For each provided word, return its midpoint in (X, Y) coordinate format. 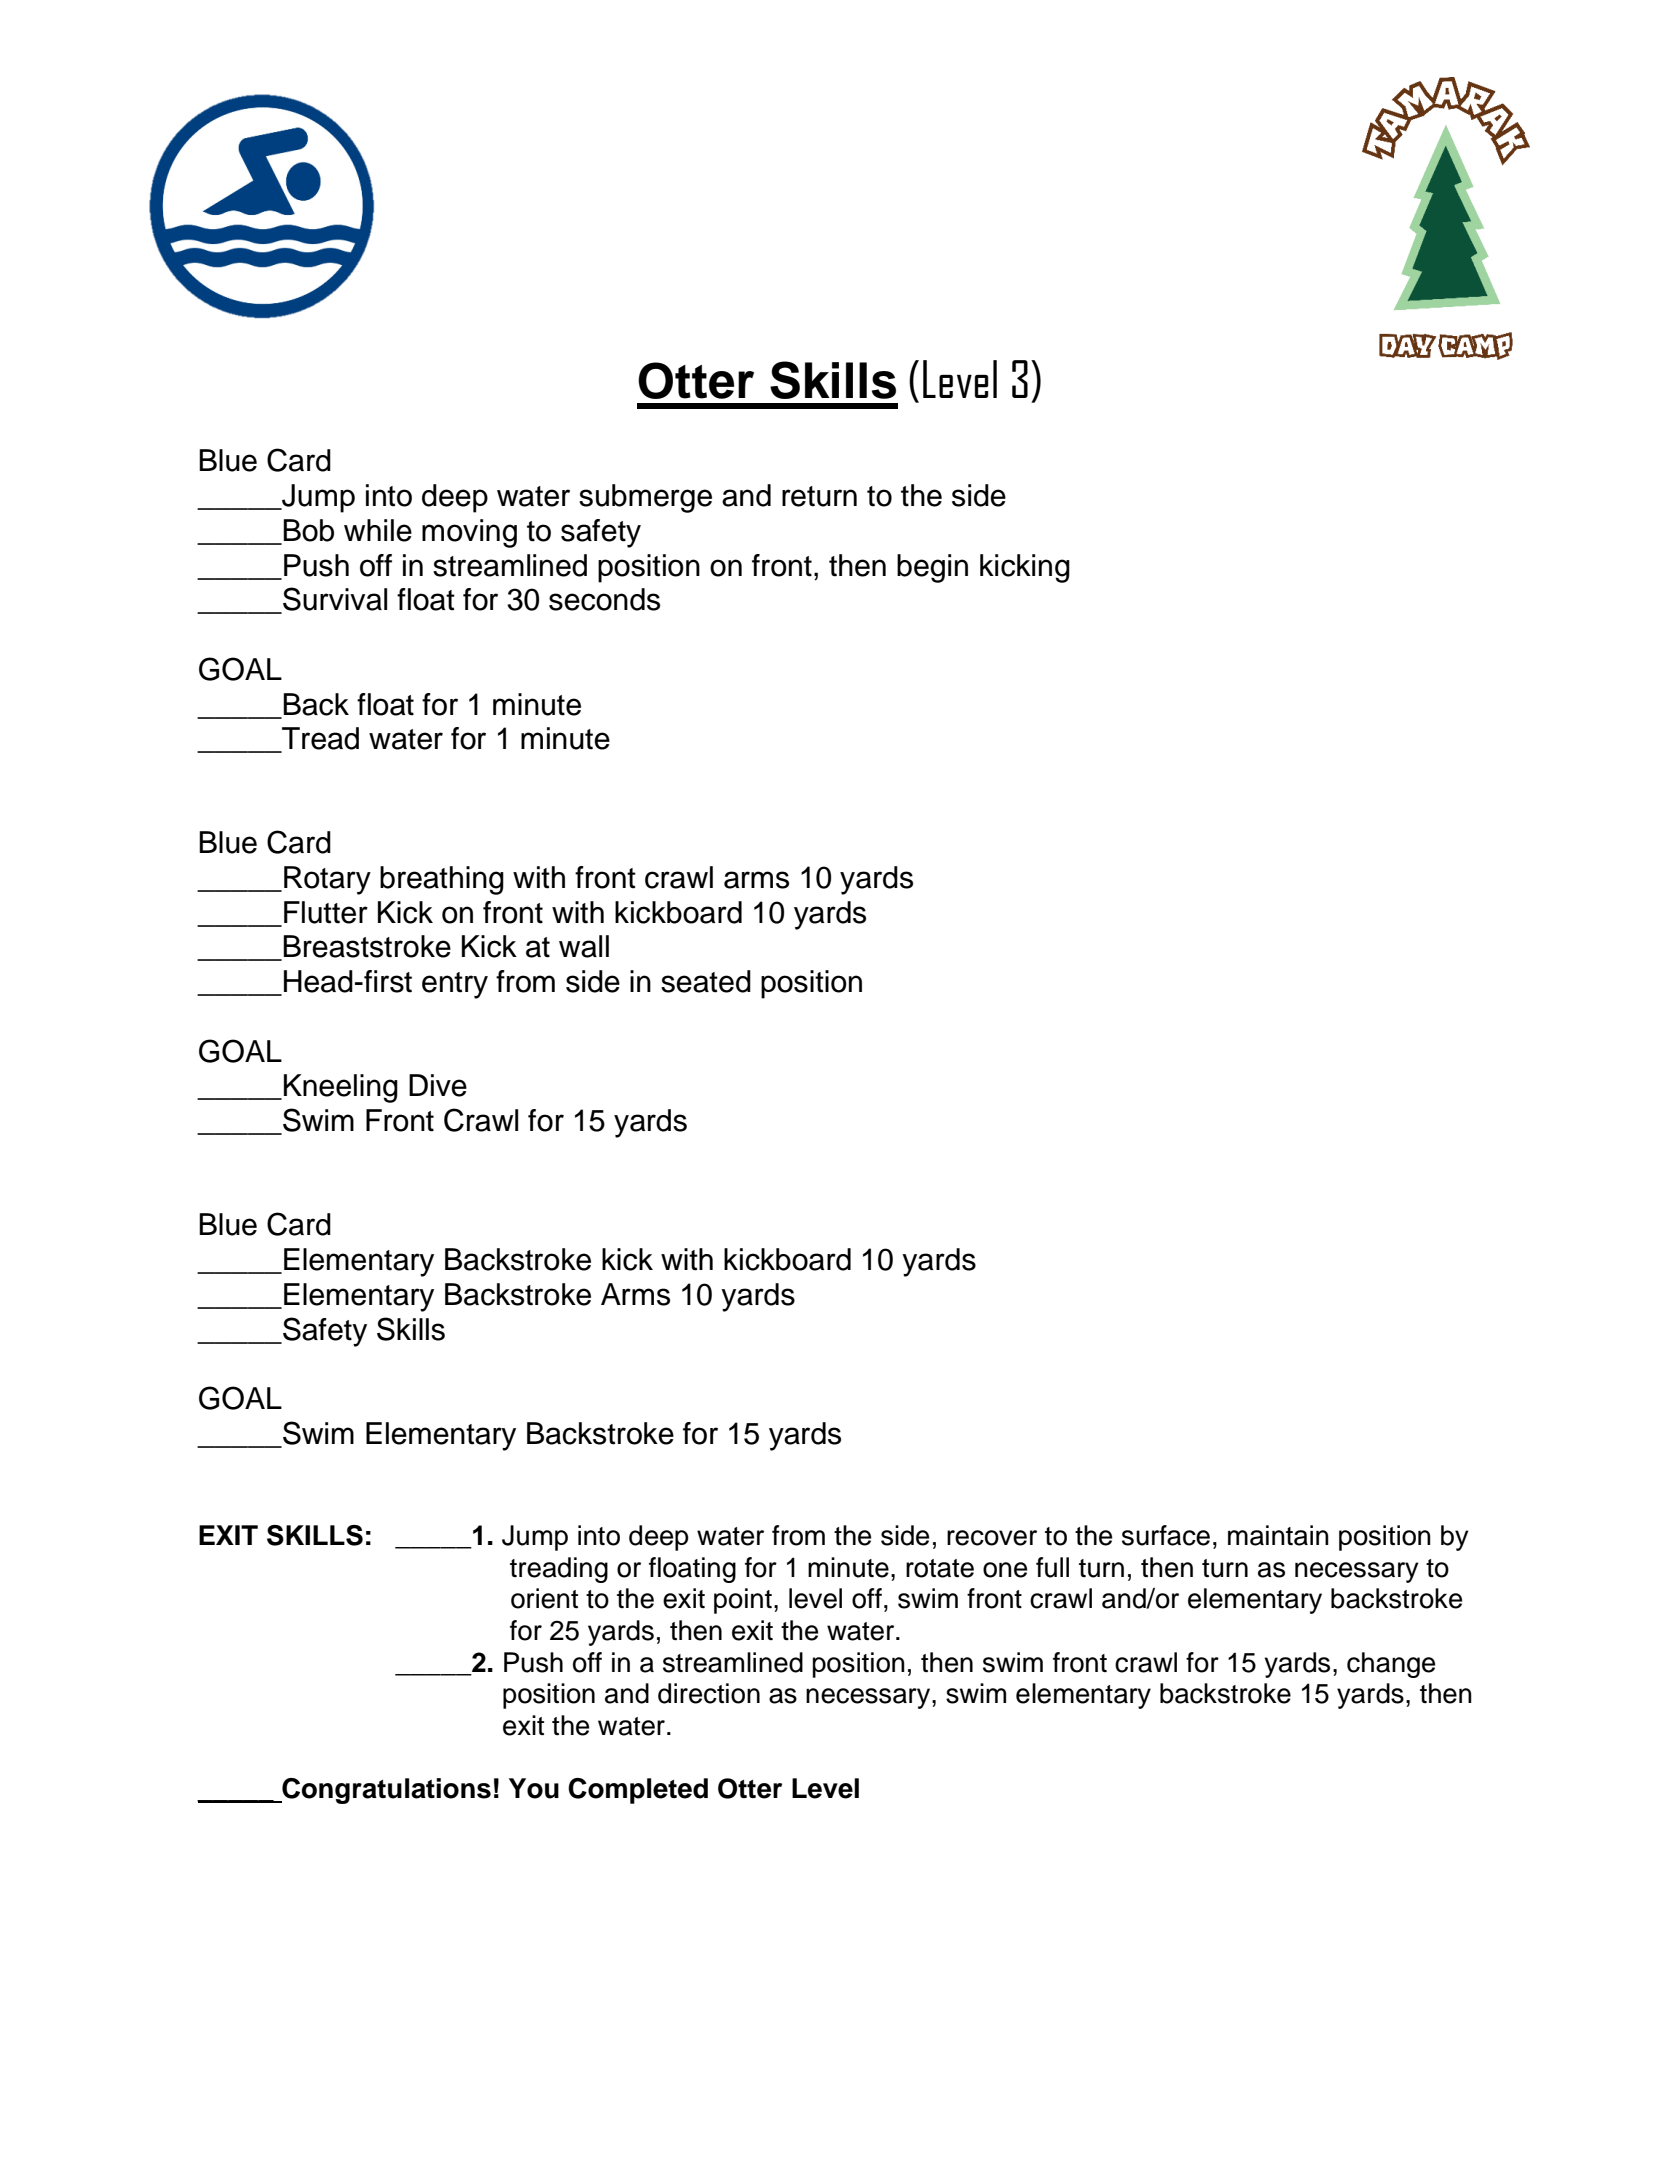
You (534, 1788)
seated (706, 981)
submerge (645, 498)
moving (469, 533)
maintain (1278, 1535)
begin (932, 568)
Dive (438, 1085)
